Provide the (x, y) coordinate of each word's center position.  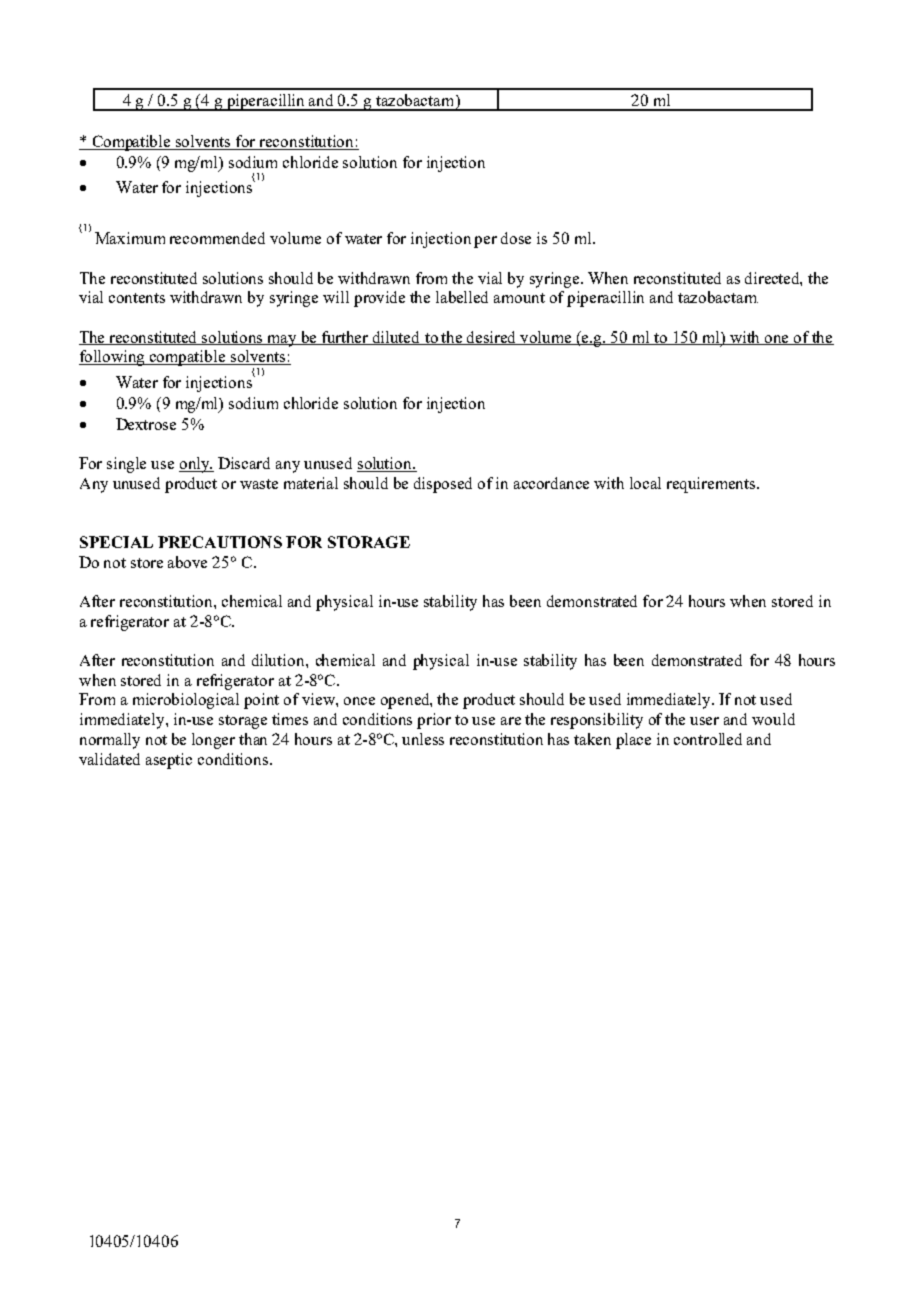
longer (213, 741)
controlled (708, 739)
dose (516, 238)
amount (519, 298)
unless (423, 739)
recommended (217, 238)
